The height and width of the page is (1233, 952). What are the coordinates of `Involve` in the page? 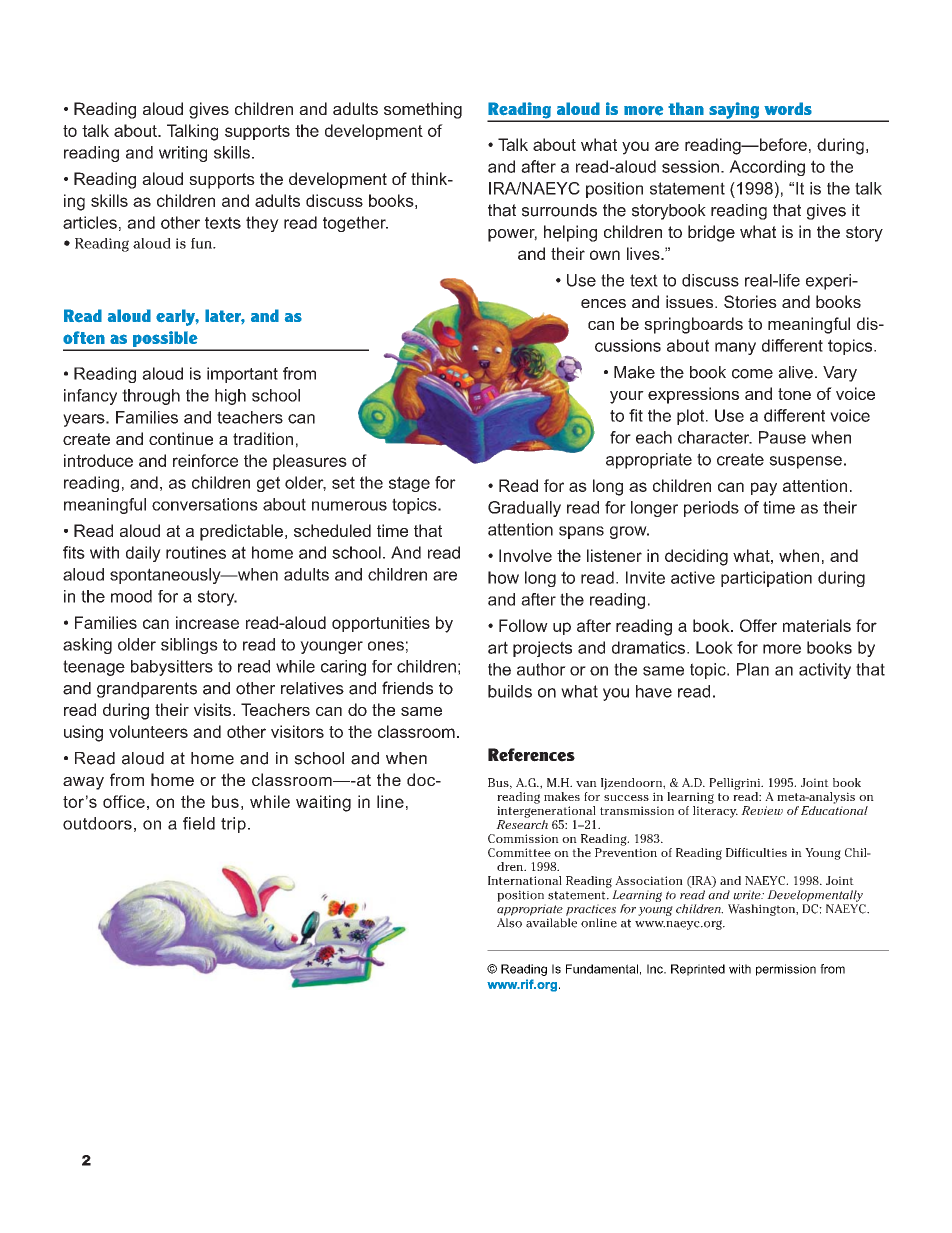 It's located at (525, 555).
